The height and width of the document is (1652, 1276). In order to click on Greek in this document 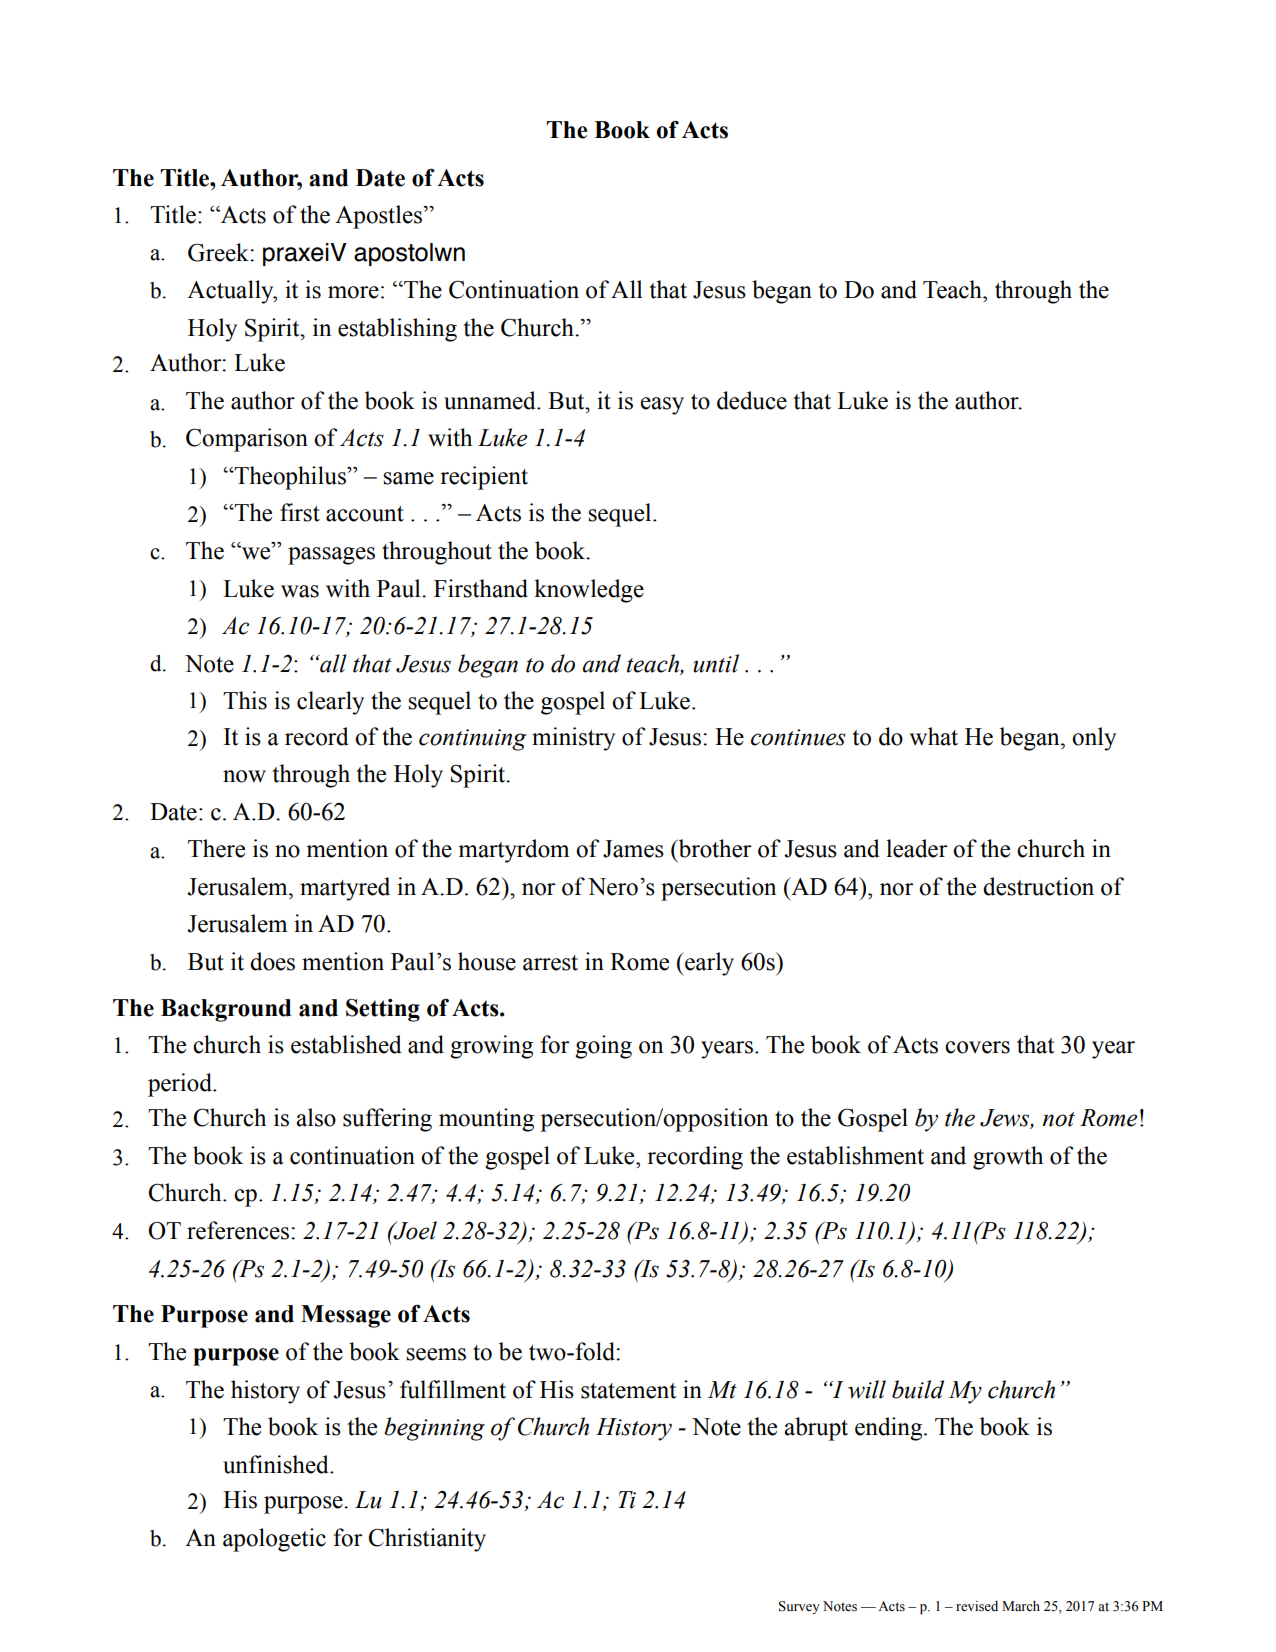, I will do `click(219, 252)`.
